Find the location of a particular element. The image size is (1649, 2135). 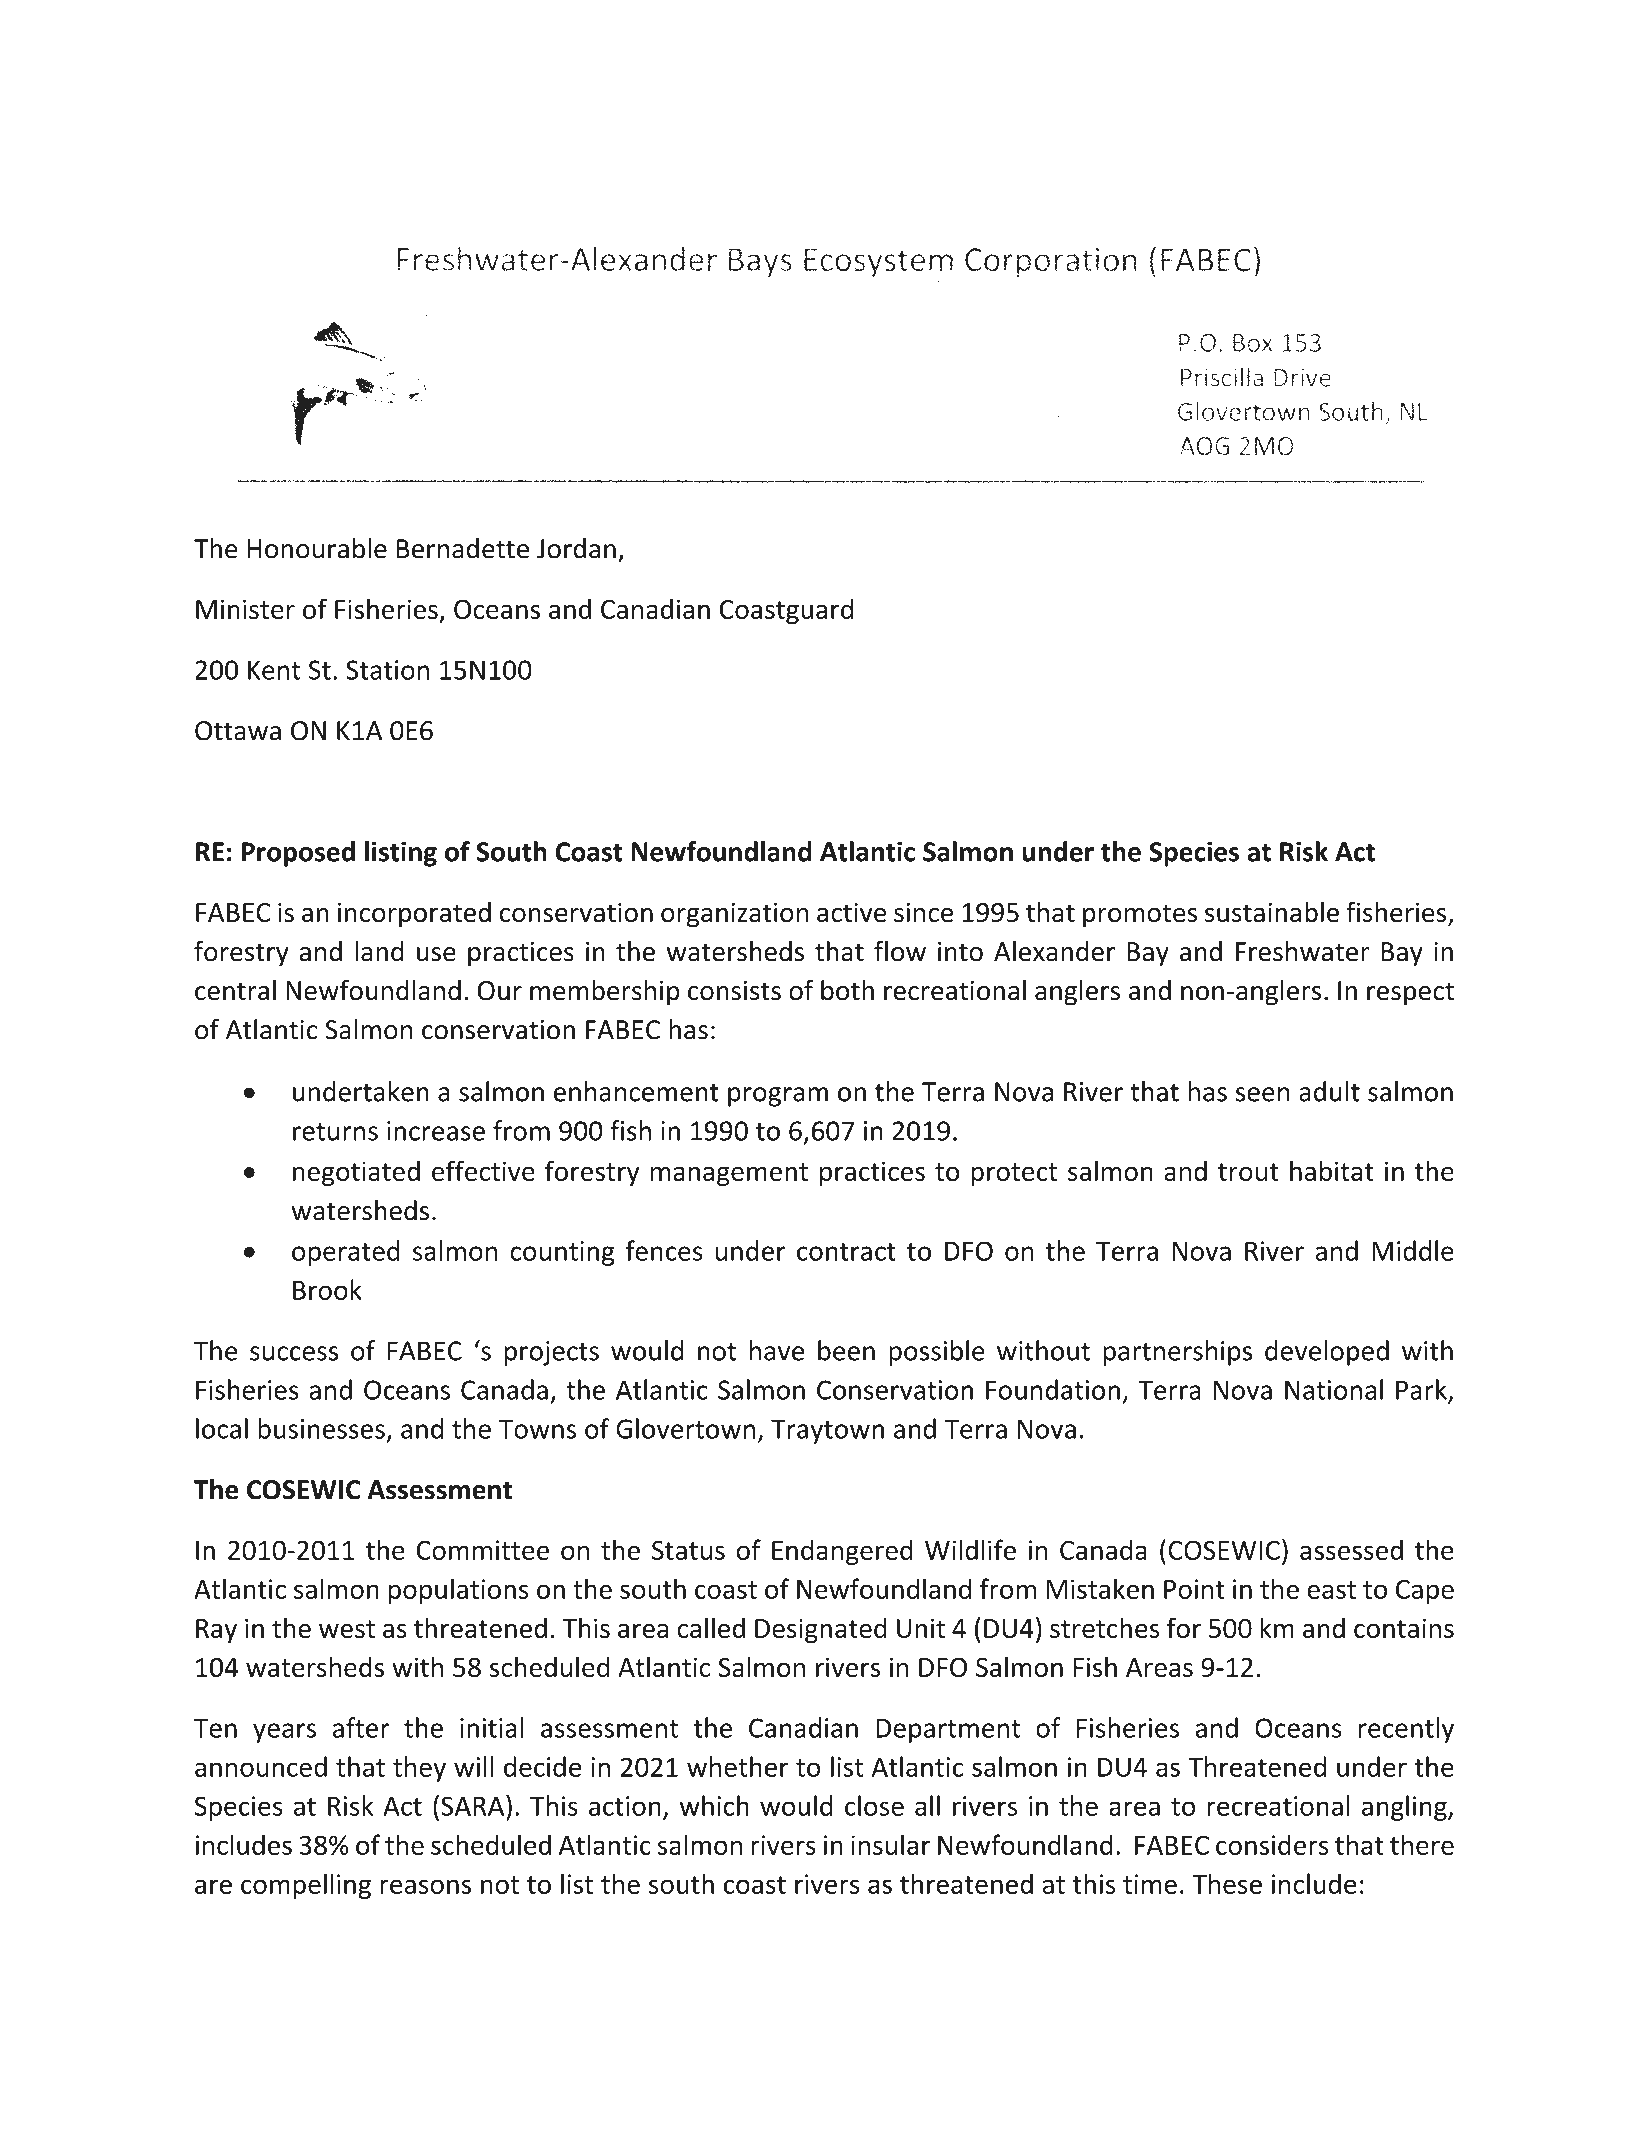

success is located at coordinates (294, 1353).
